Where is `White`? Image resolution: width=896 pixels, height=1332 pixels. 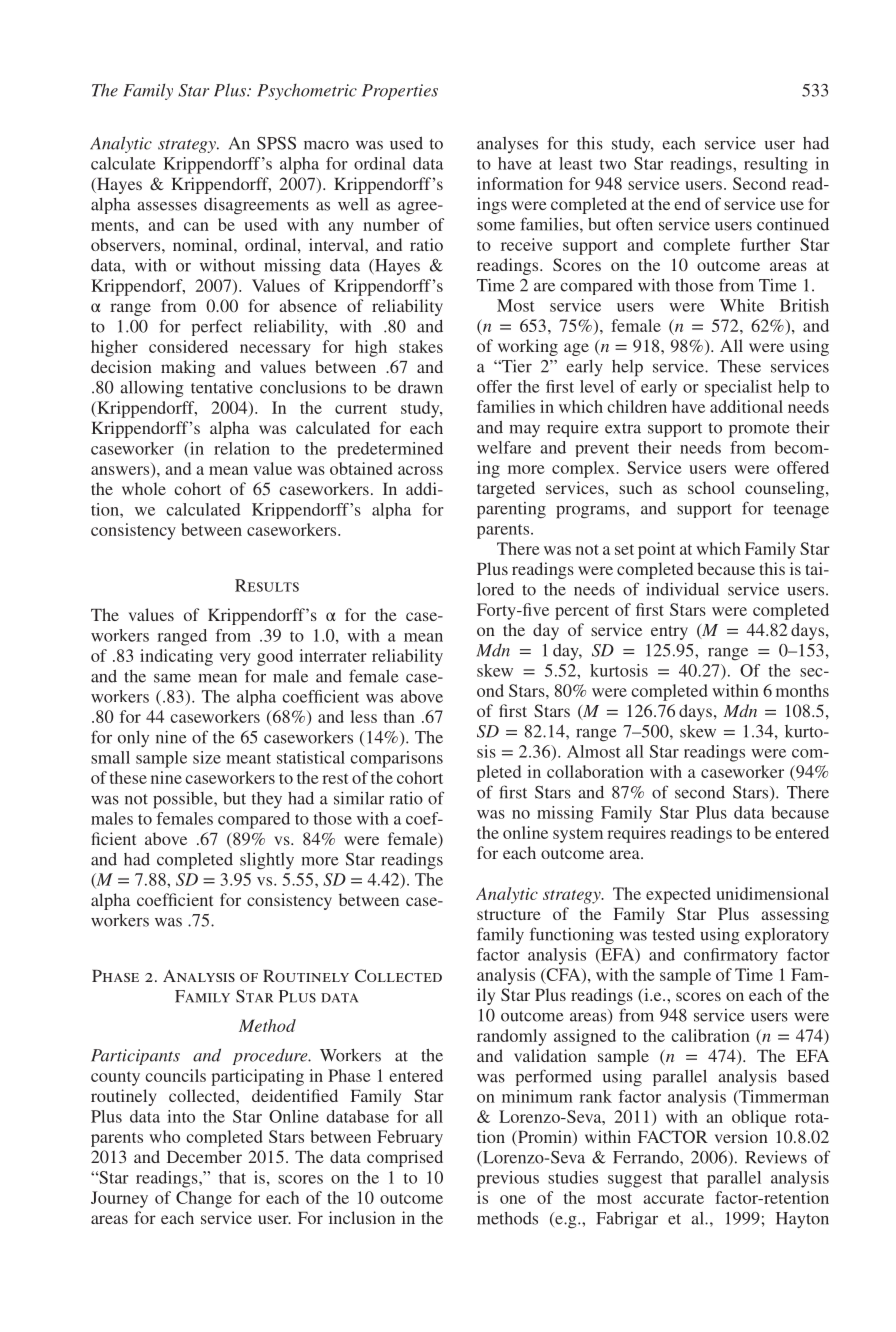 White is located at coordinates (742, 305).
